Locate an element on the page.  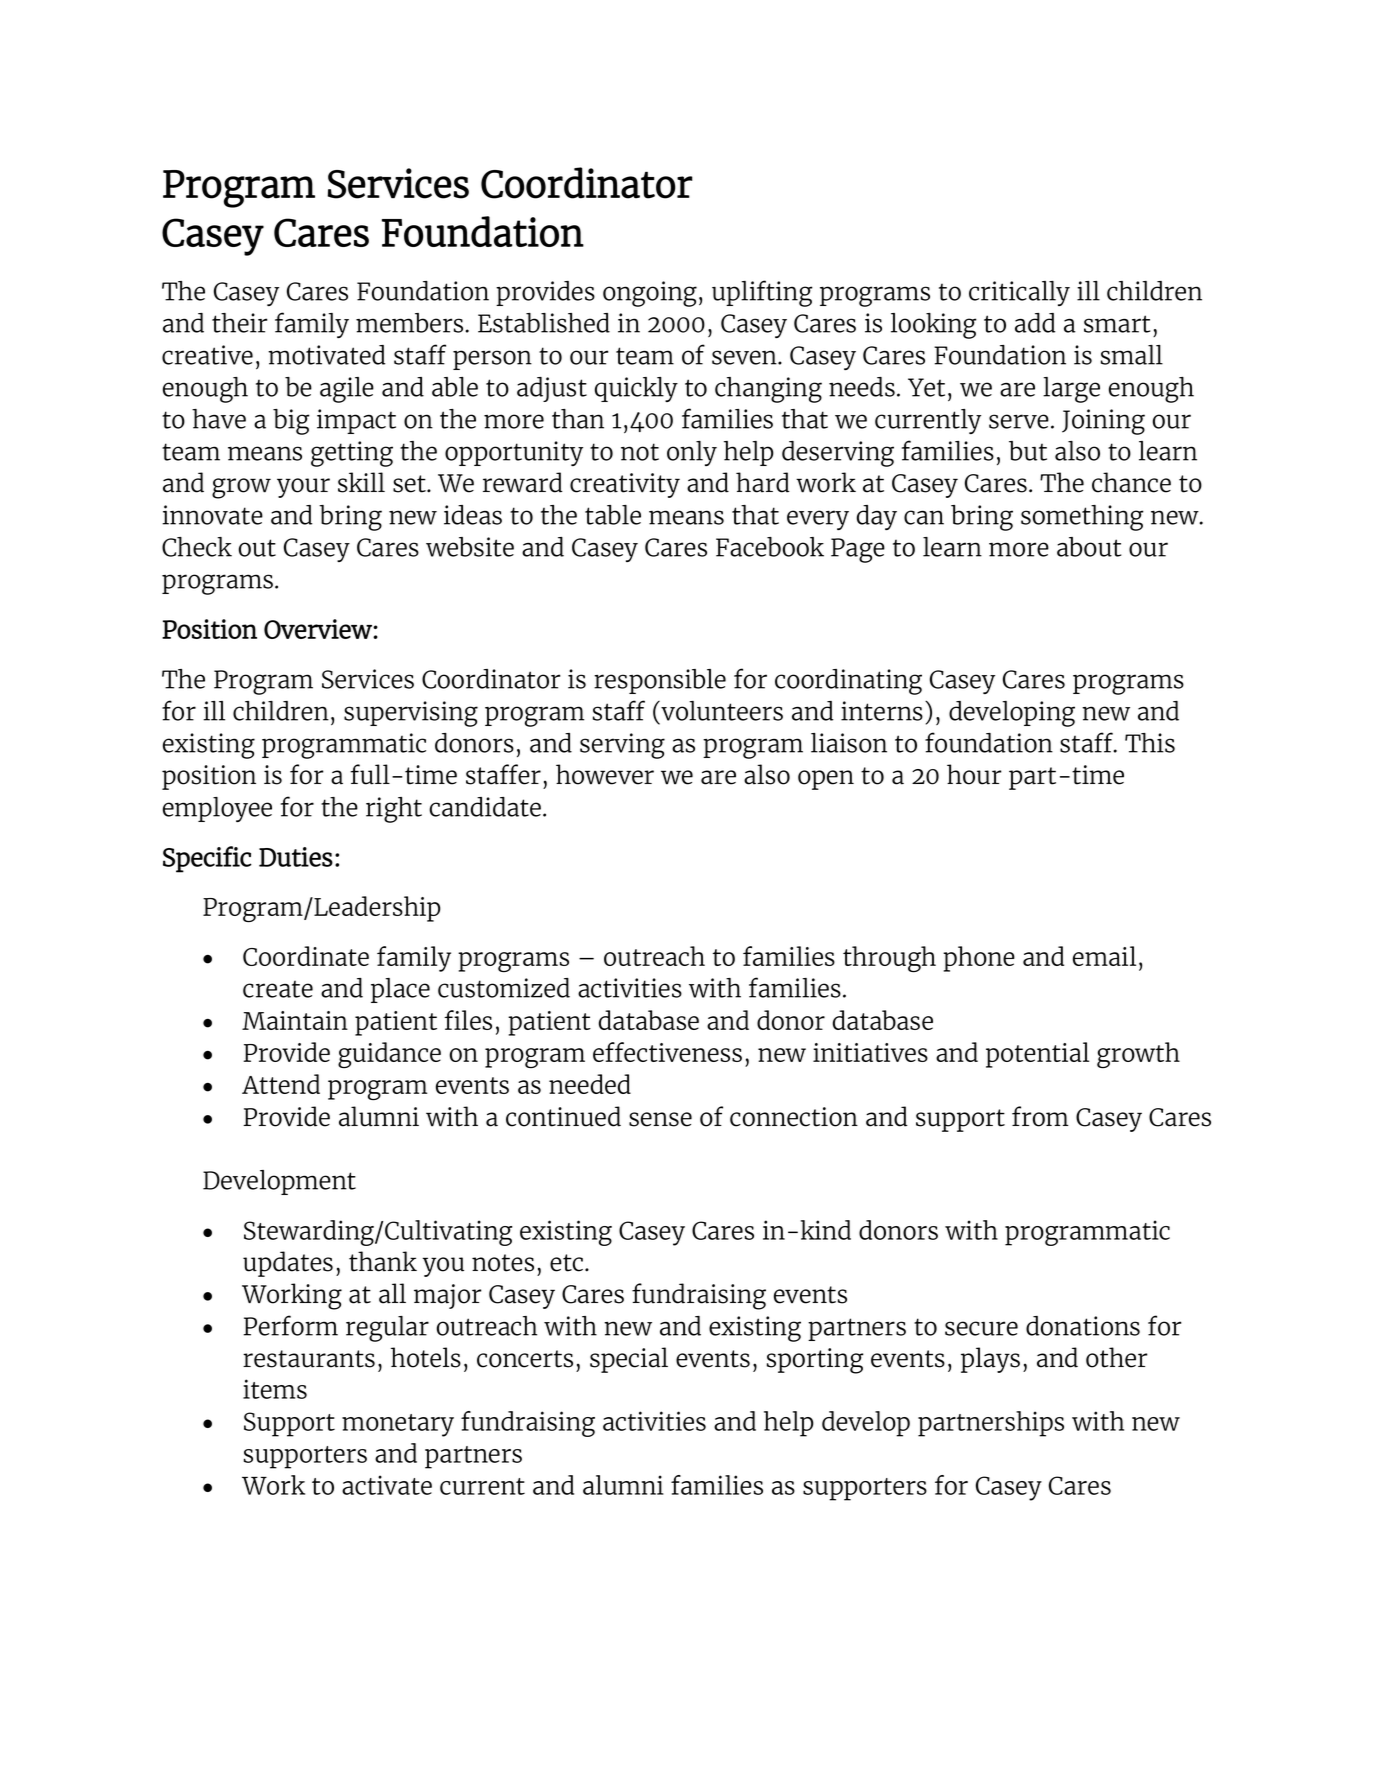
however is located at coordinates (605, 774).
